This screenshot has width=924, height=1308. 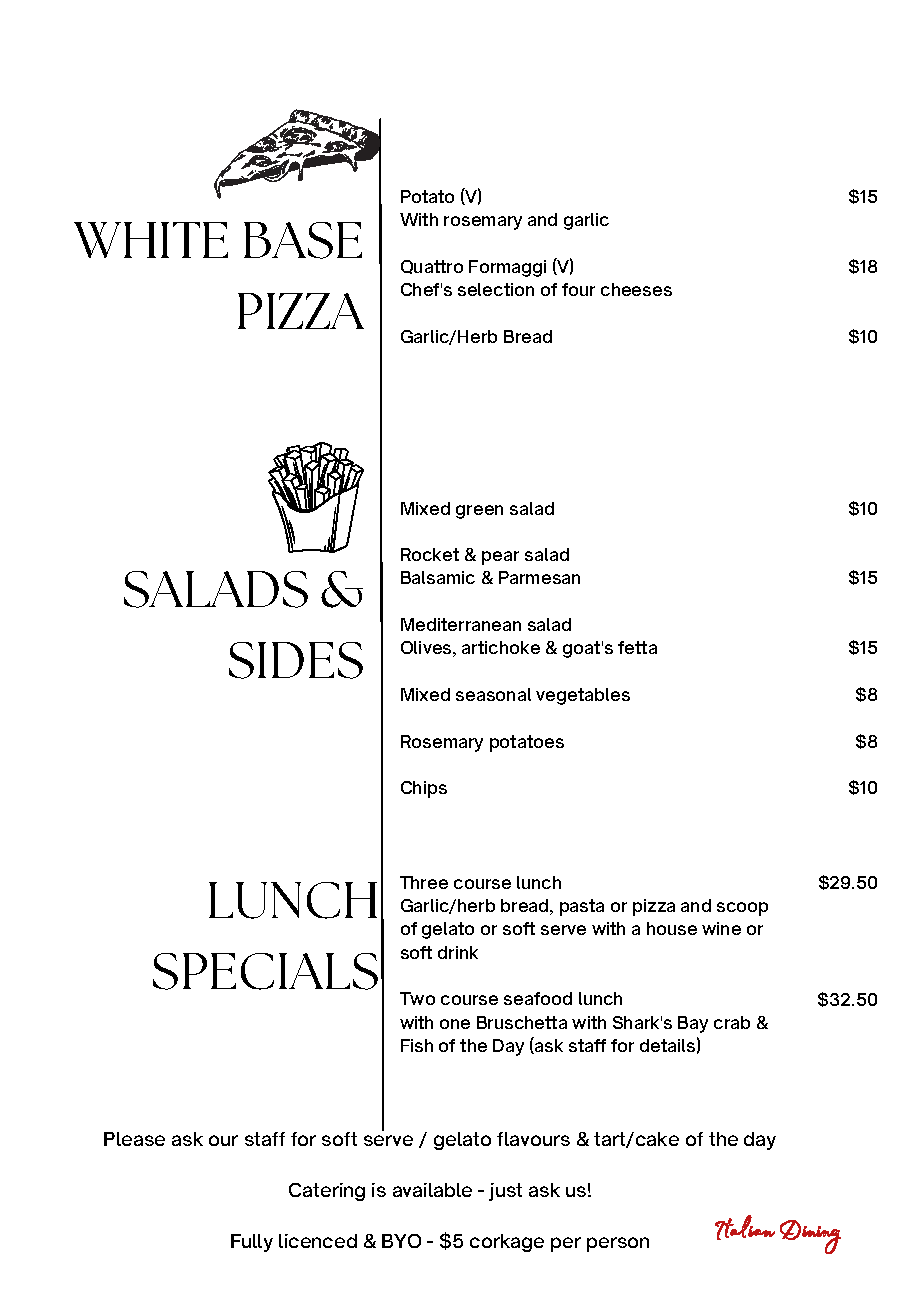 What do you see at coordinates (296, 660) in the screenshot?
I see `SIDES` at bounding box center [296, 660].
